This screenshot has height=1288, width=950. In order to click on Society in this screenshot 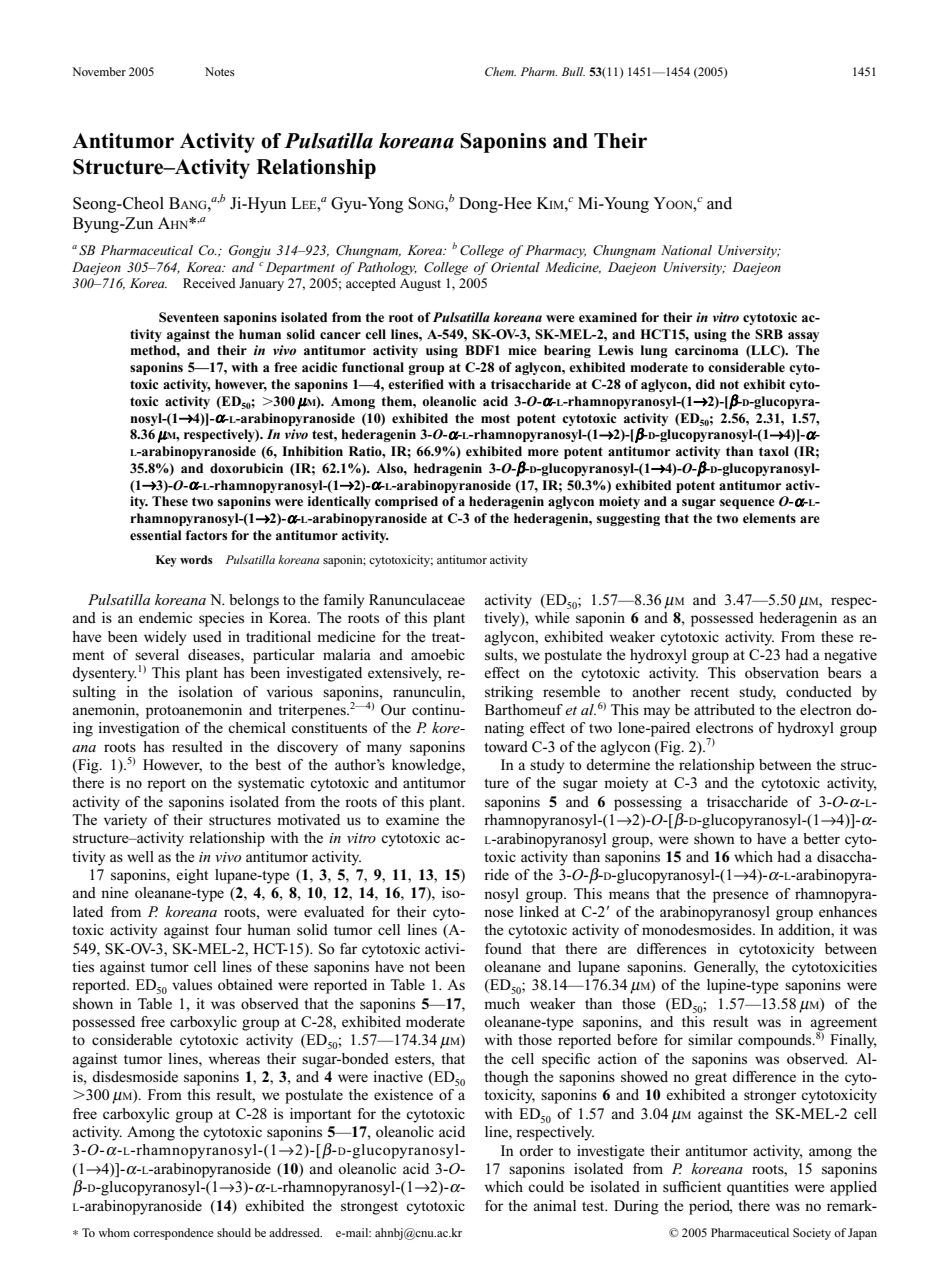, I will do `click(812, 1234)`.
